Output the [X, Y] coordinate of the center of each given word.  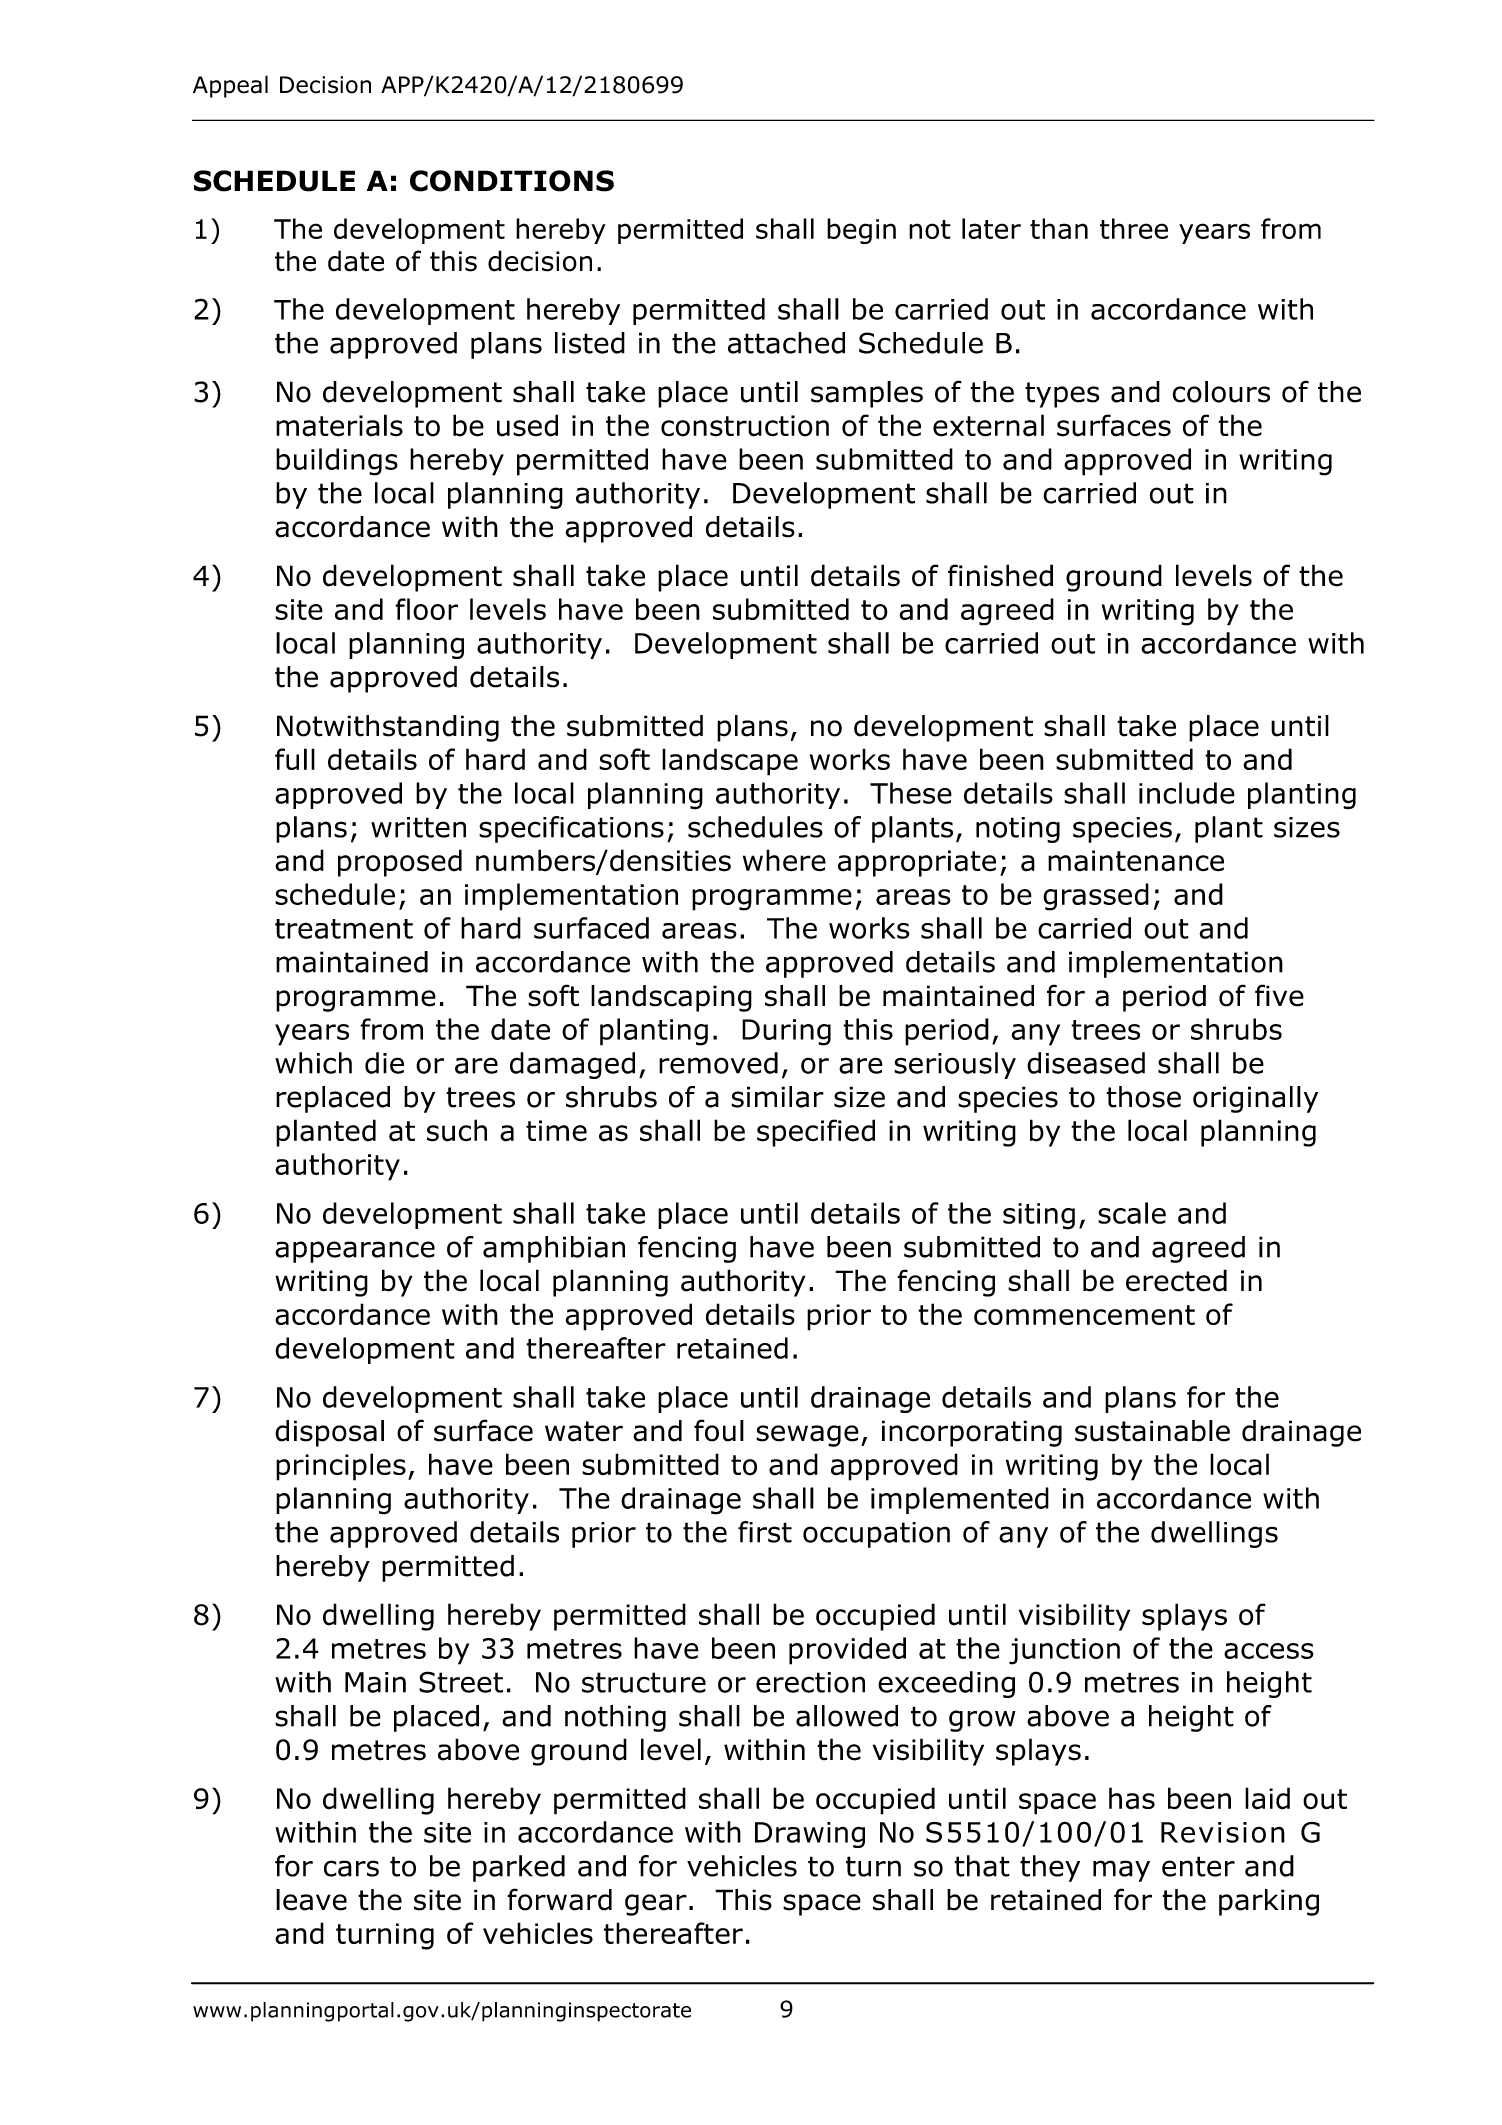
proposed [400, 863]
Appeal [230, 86]
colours [1221, 392]
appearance [355, 1252]
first [765, 1532]
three [1134, 228]
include [1187, 793]
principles [341, 1467]
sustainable [1152, 1431]
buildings [337, 462]
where [784, 860]
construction [745, 426]
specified [816, 1133]
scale [1132, 1213]
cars [351, 1868]
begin [861, 231]
